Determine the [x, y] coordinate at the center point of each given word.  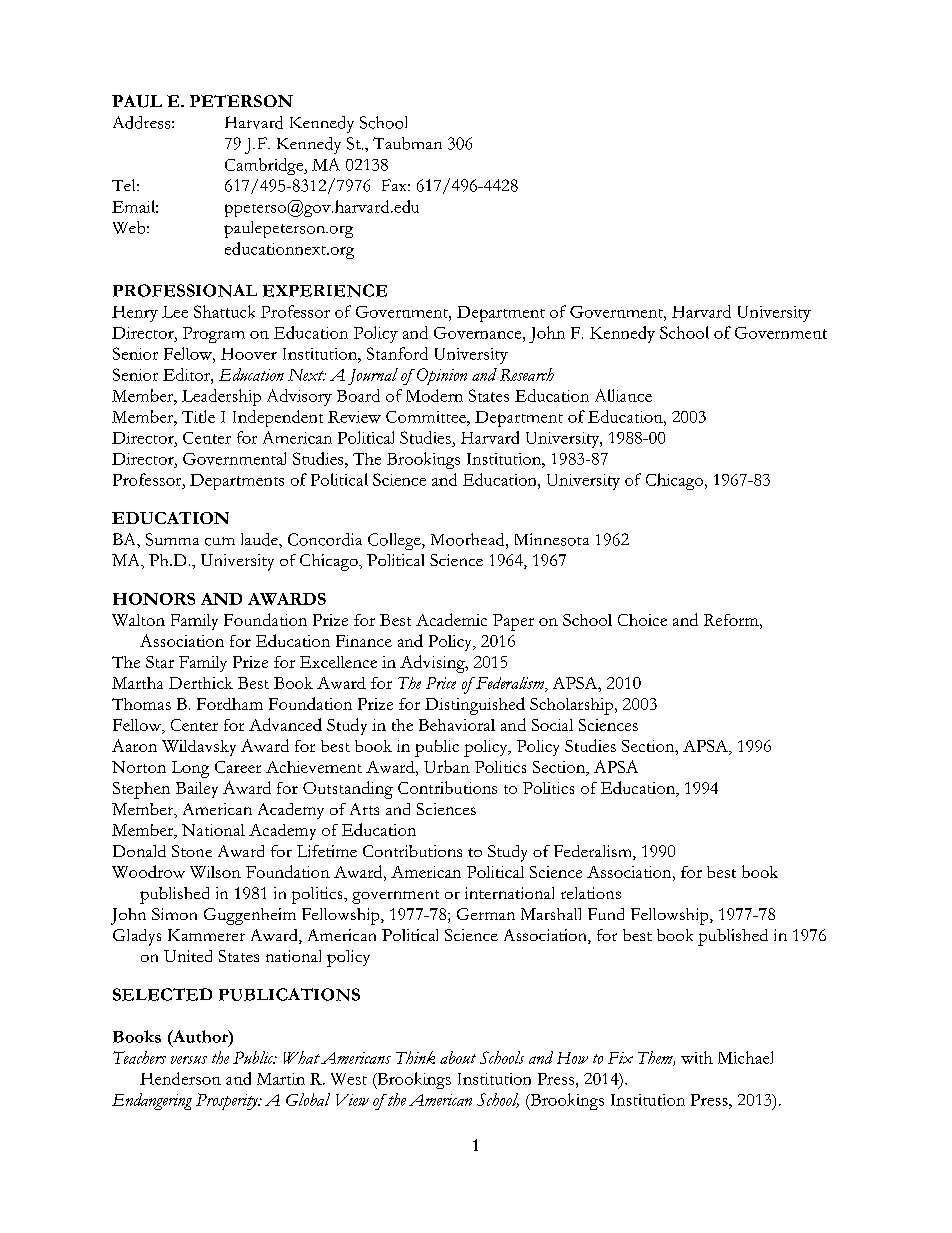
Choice [642, 620]
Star [160, 662]
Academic [451, 619]
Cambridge [265, 166]
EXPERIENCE [325, 290]
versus [189, 1060]
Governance [479, 333]
